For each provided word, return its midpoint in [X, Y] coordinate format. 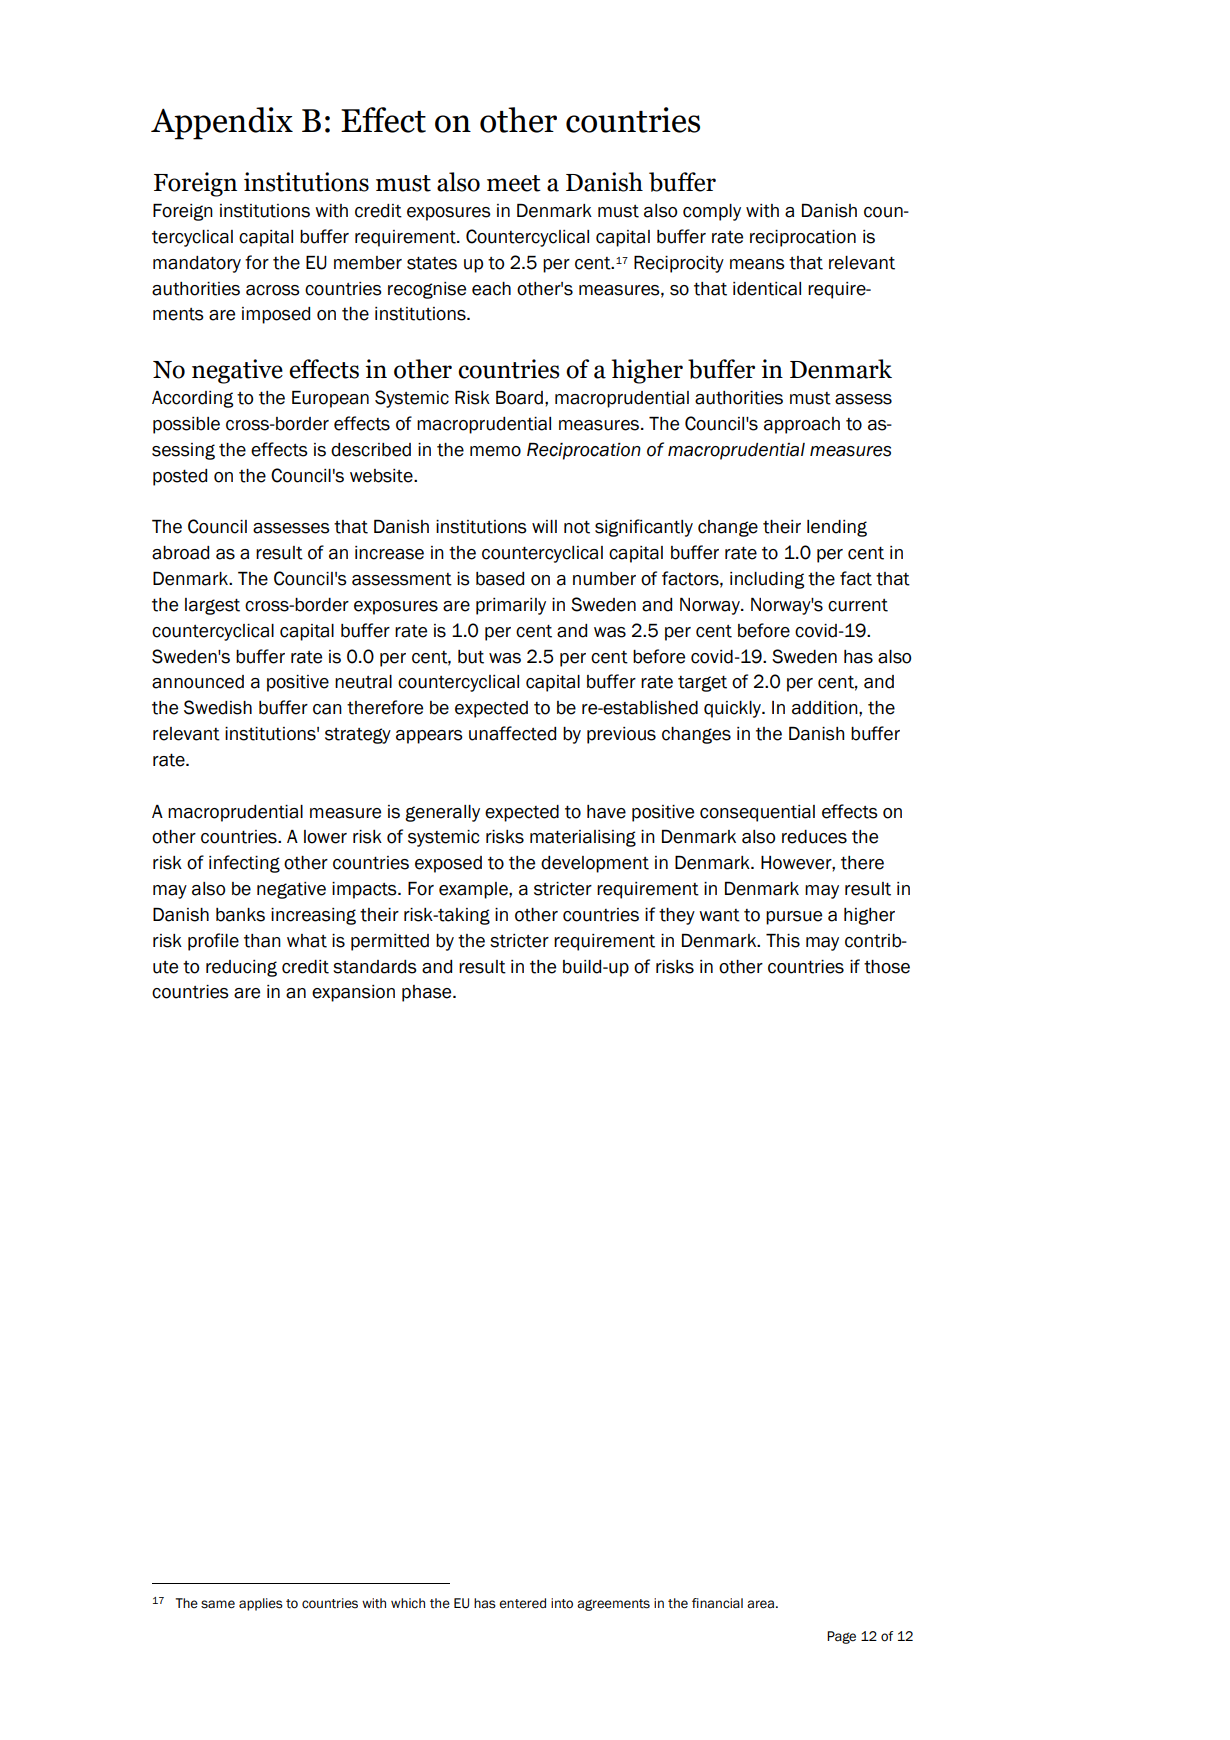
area [760, 1604]
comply [712, 212]
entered [522, 1603]
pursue [794, 918]
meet [514, 183]
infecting [244, 864]
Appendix [222, 123]
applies [261, 1604]
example [474, 890]
